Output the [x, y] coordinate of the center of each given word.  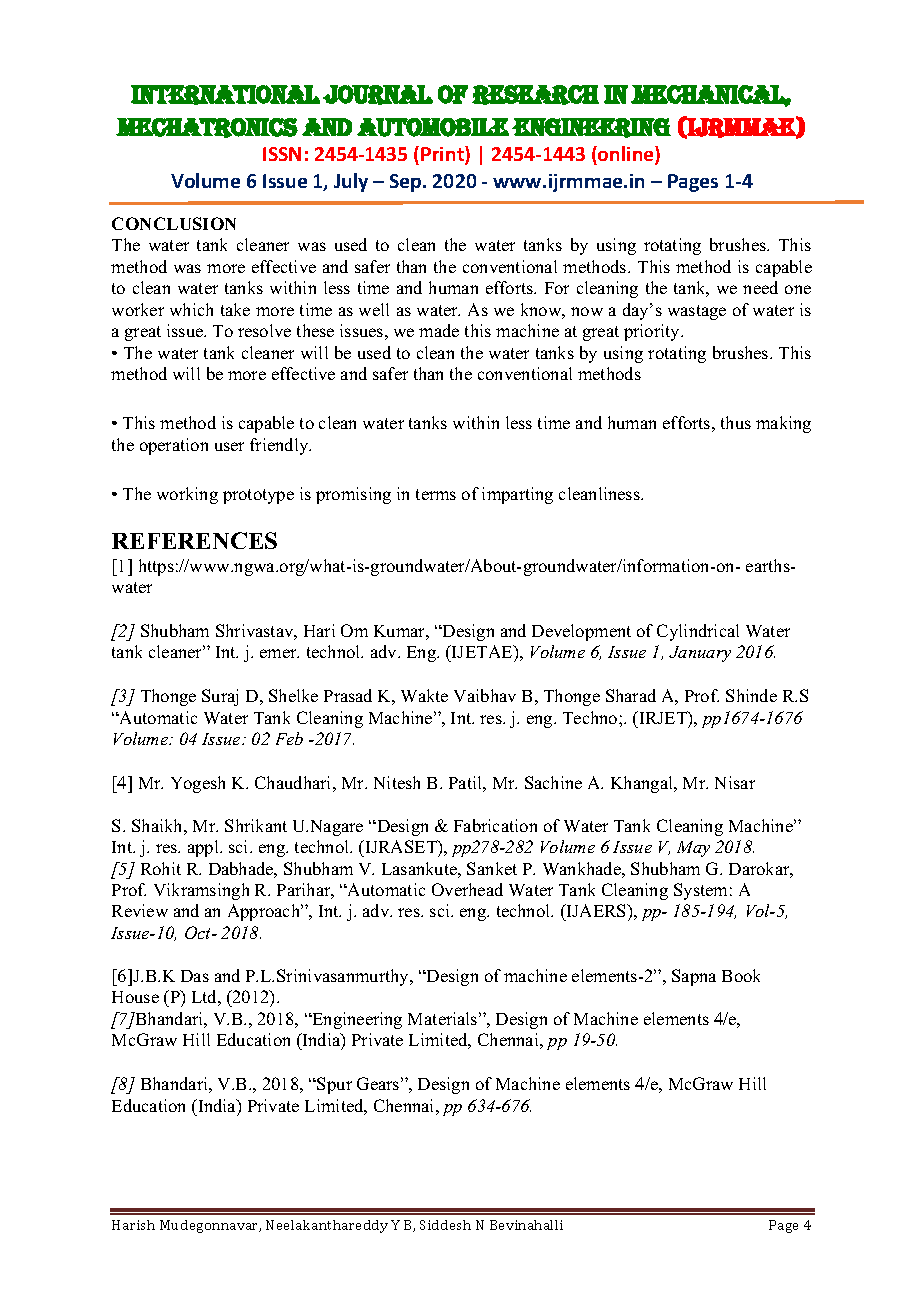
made [439, 330]
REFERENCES [194, 540]
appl [204, 848]
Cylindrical [698, 632]
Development [581, 632]
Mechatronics [207, 128]
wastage [697, 312]
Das [195, 976]
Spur [334, 1085]
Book [741, 975]
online [626, 155]
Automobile [433, 127]
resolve [264, 330]
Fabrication [495, 825]
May [693, 849]
